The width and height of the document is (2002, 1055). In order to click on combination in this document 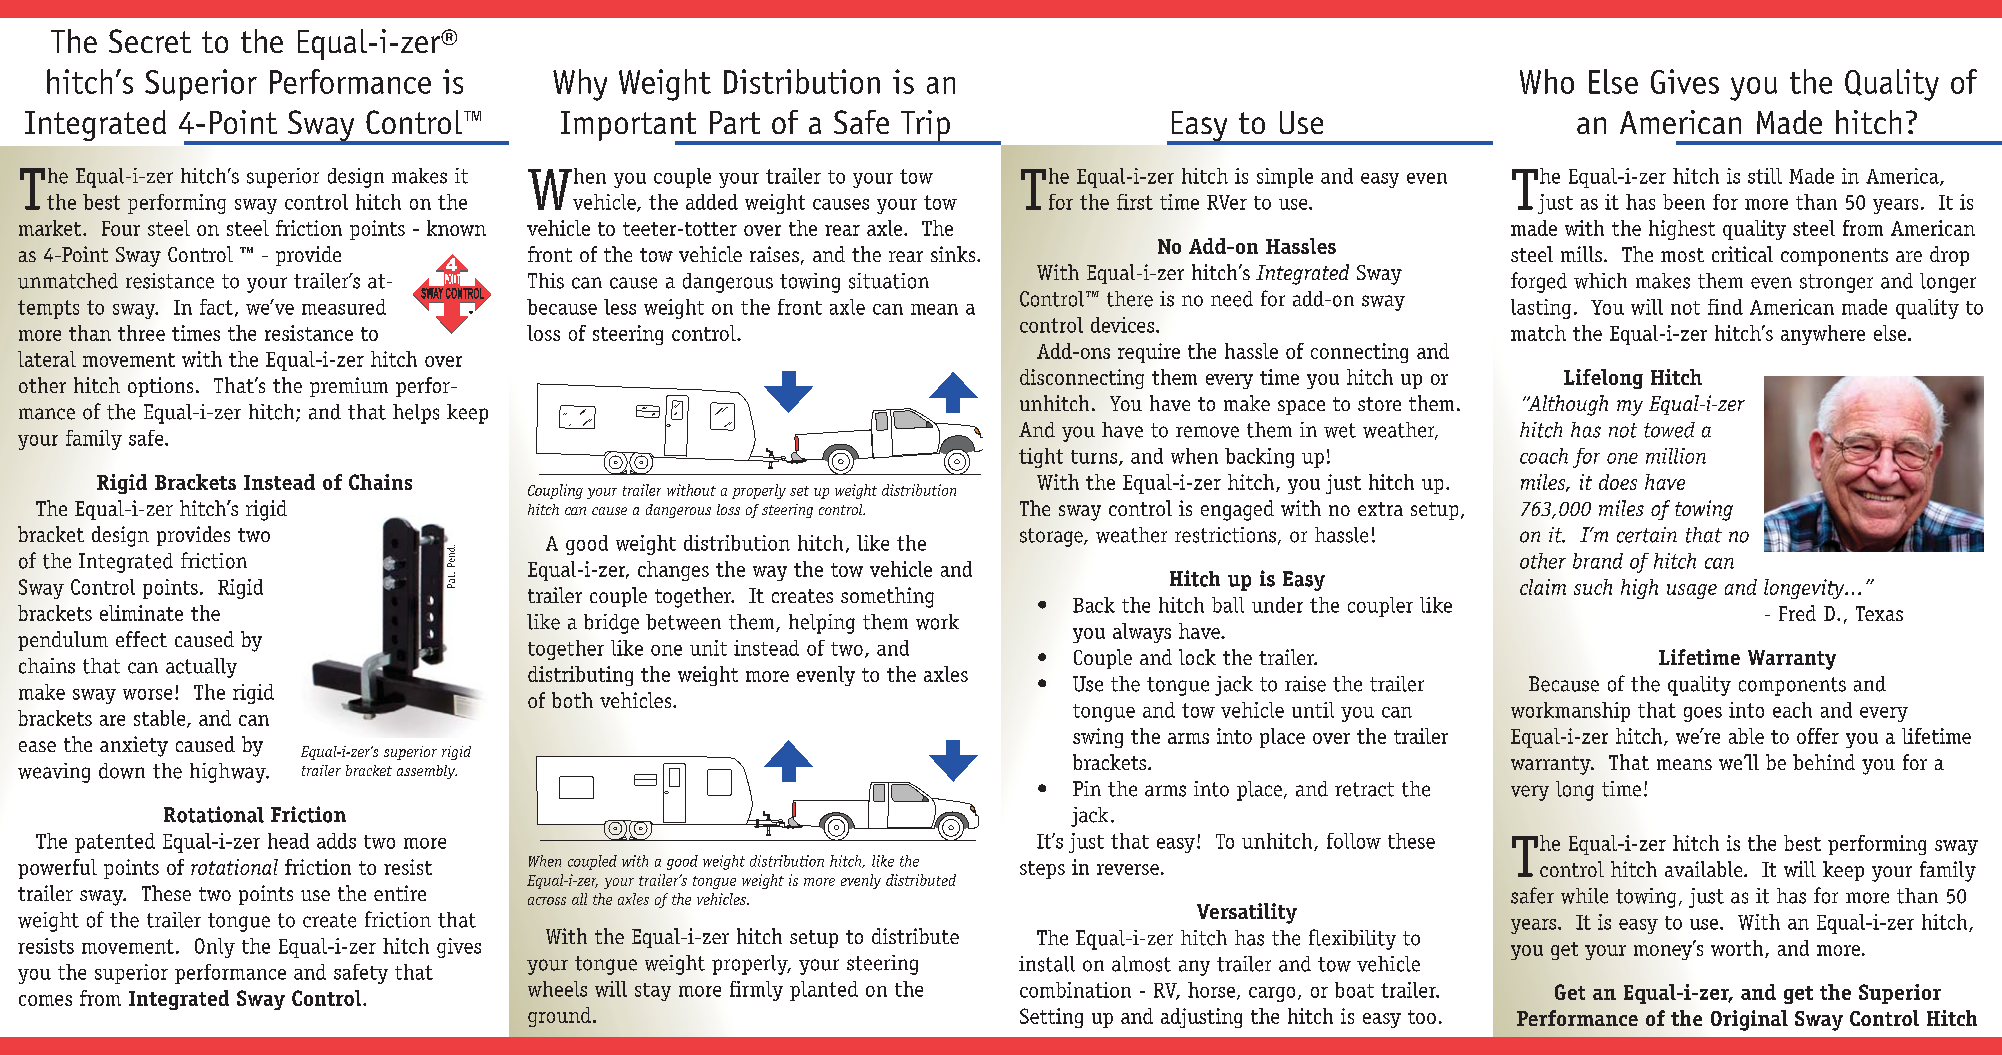, I will do `click(1075, 990)`.
